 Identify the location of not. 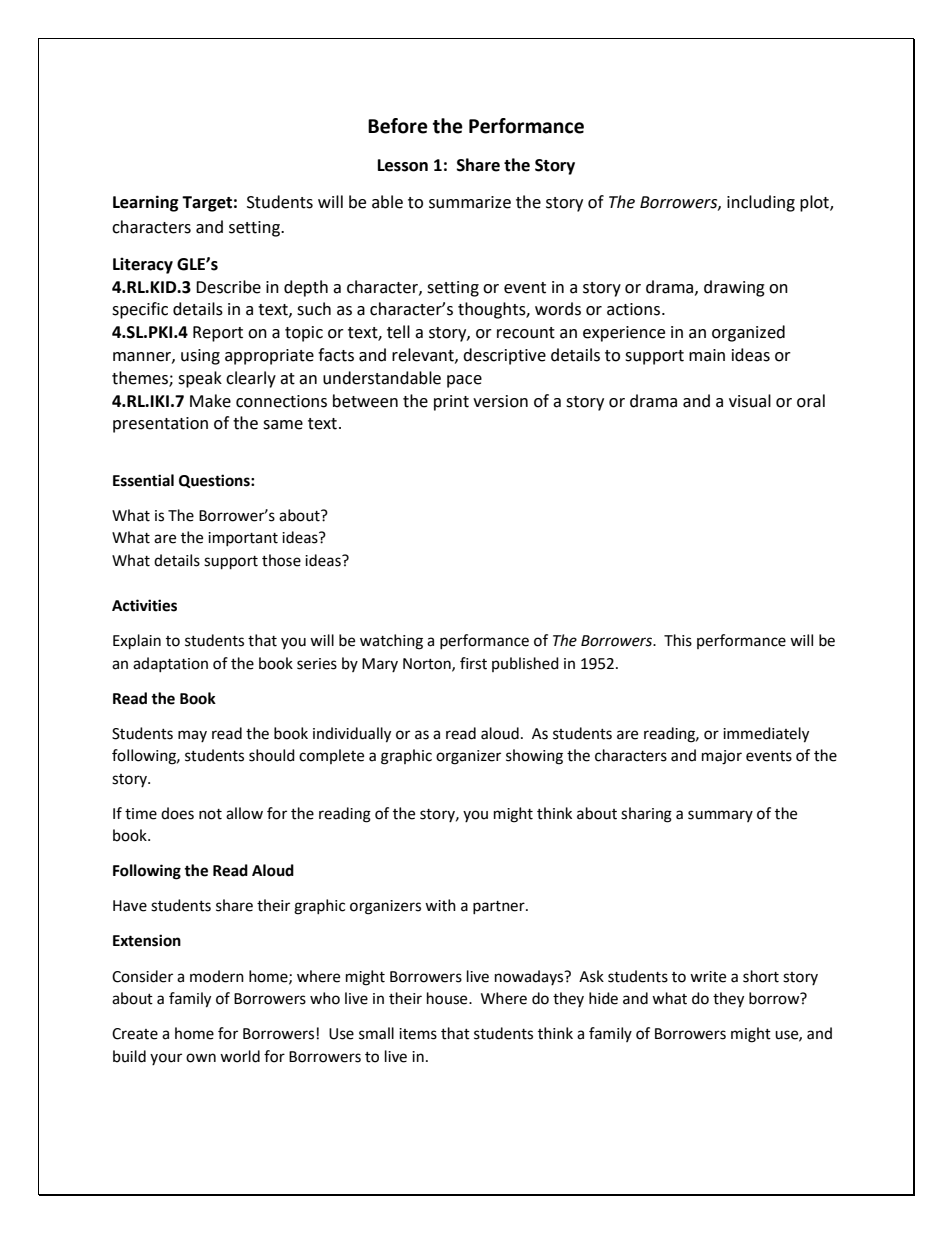
(210, 814).
